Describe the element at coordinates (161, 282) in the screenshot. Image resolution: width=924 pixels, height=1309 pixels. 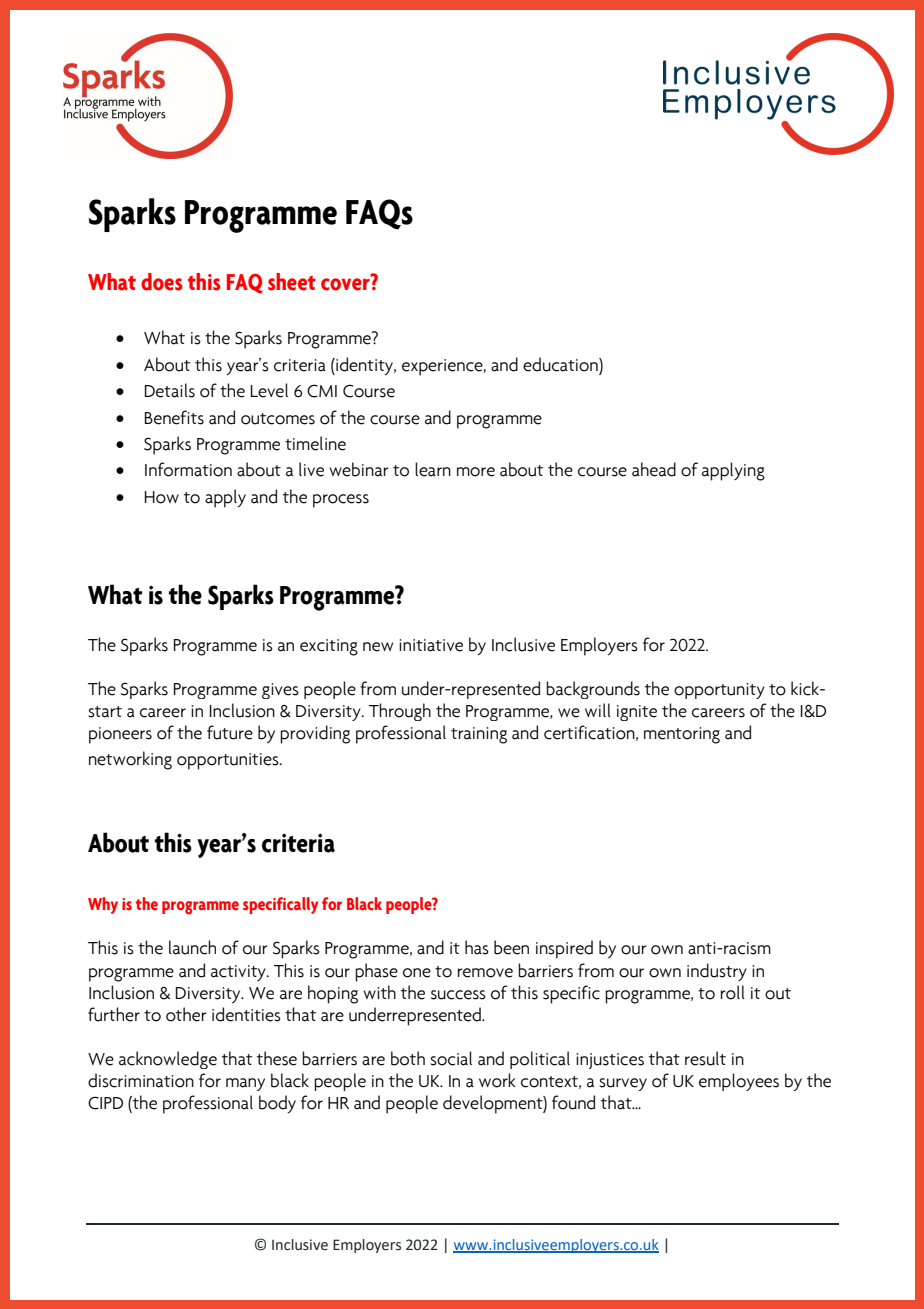
I see `does` at that location.
